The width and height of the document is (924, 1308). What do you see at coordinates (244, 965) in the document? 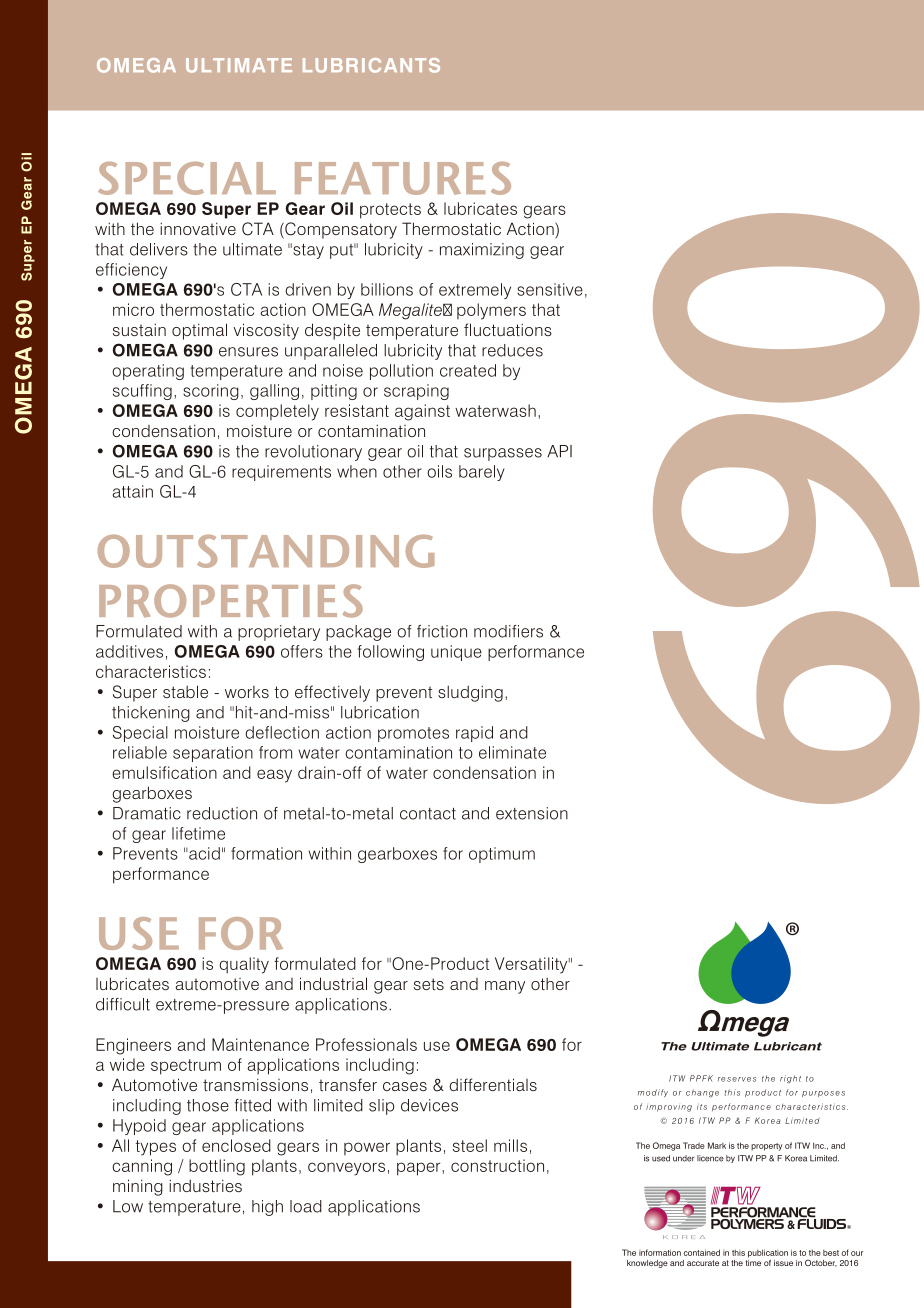
I see `quality` at bounding box center [244, 965].
